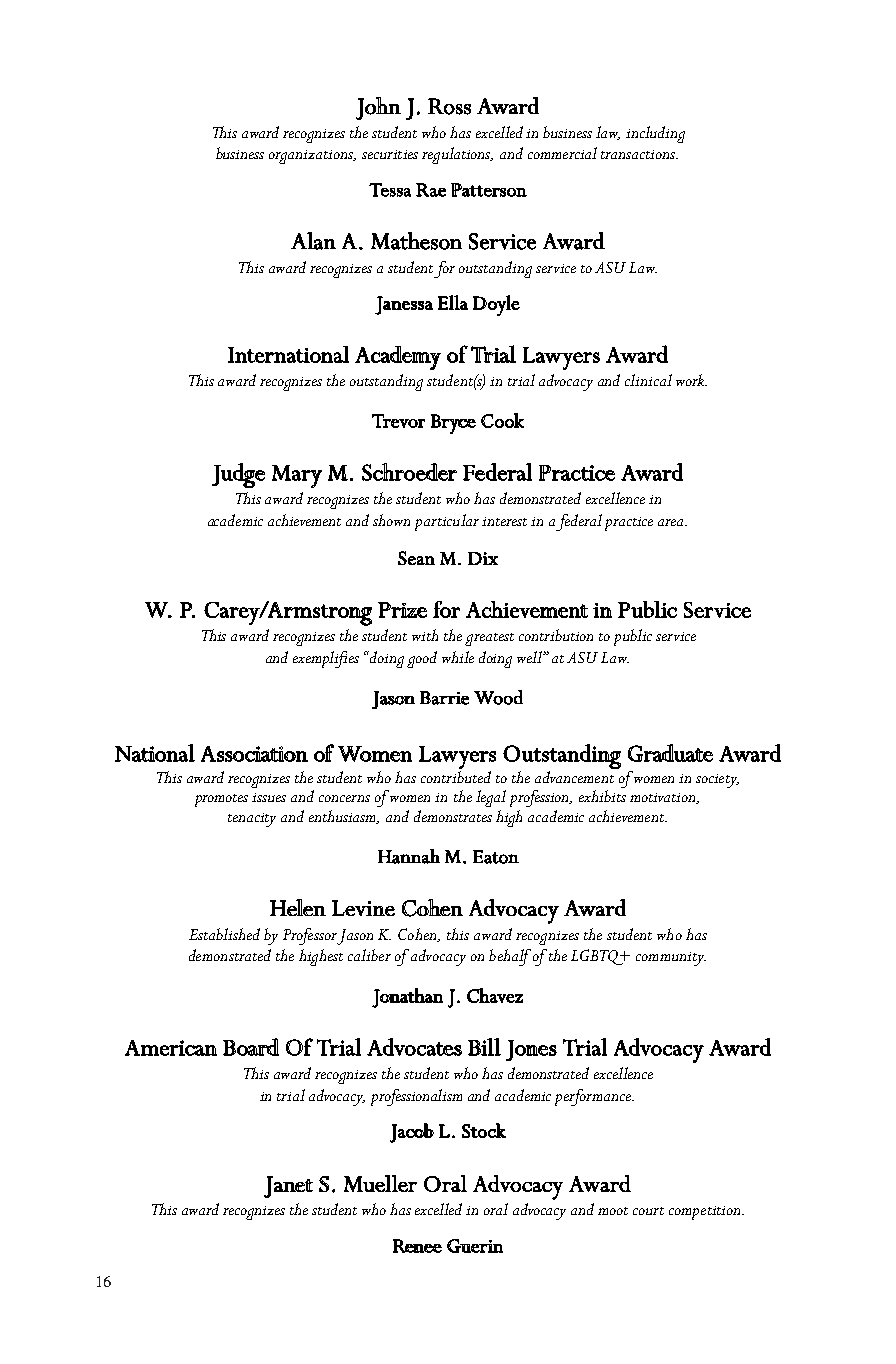 This screenshot has width=896, height=1364. What do you see at coordinates (407, 998) in the screenshot?
I see `Jonathan` at bounding box center [407, 998].
